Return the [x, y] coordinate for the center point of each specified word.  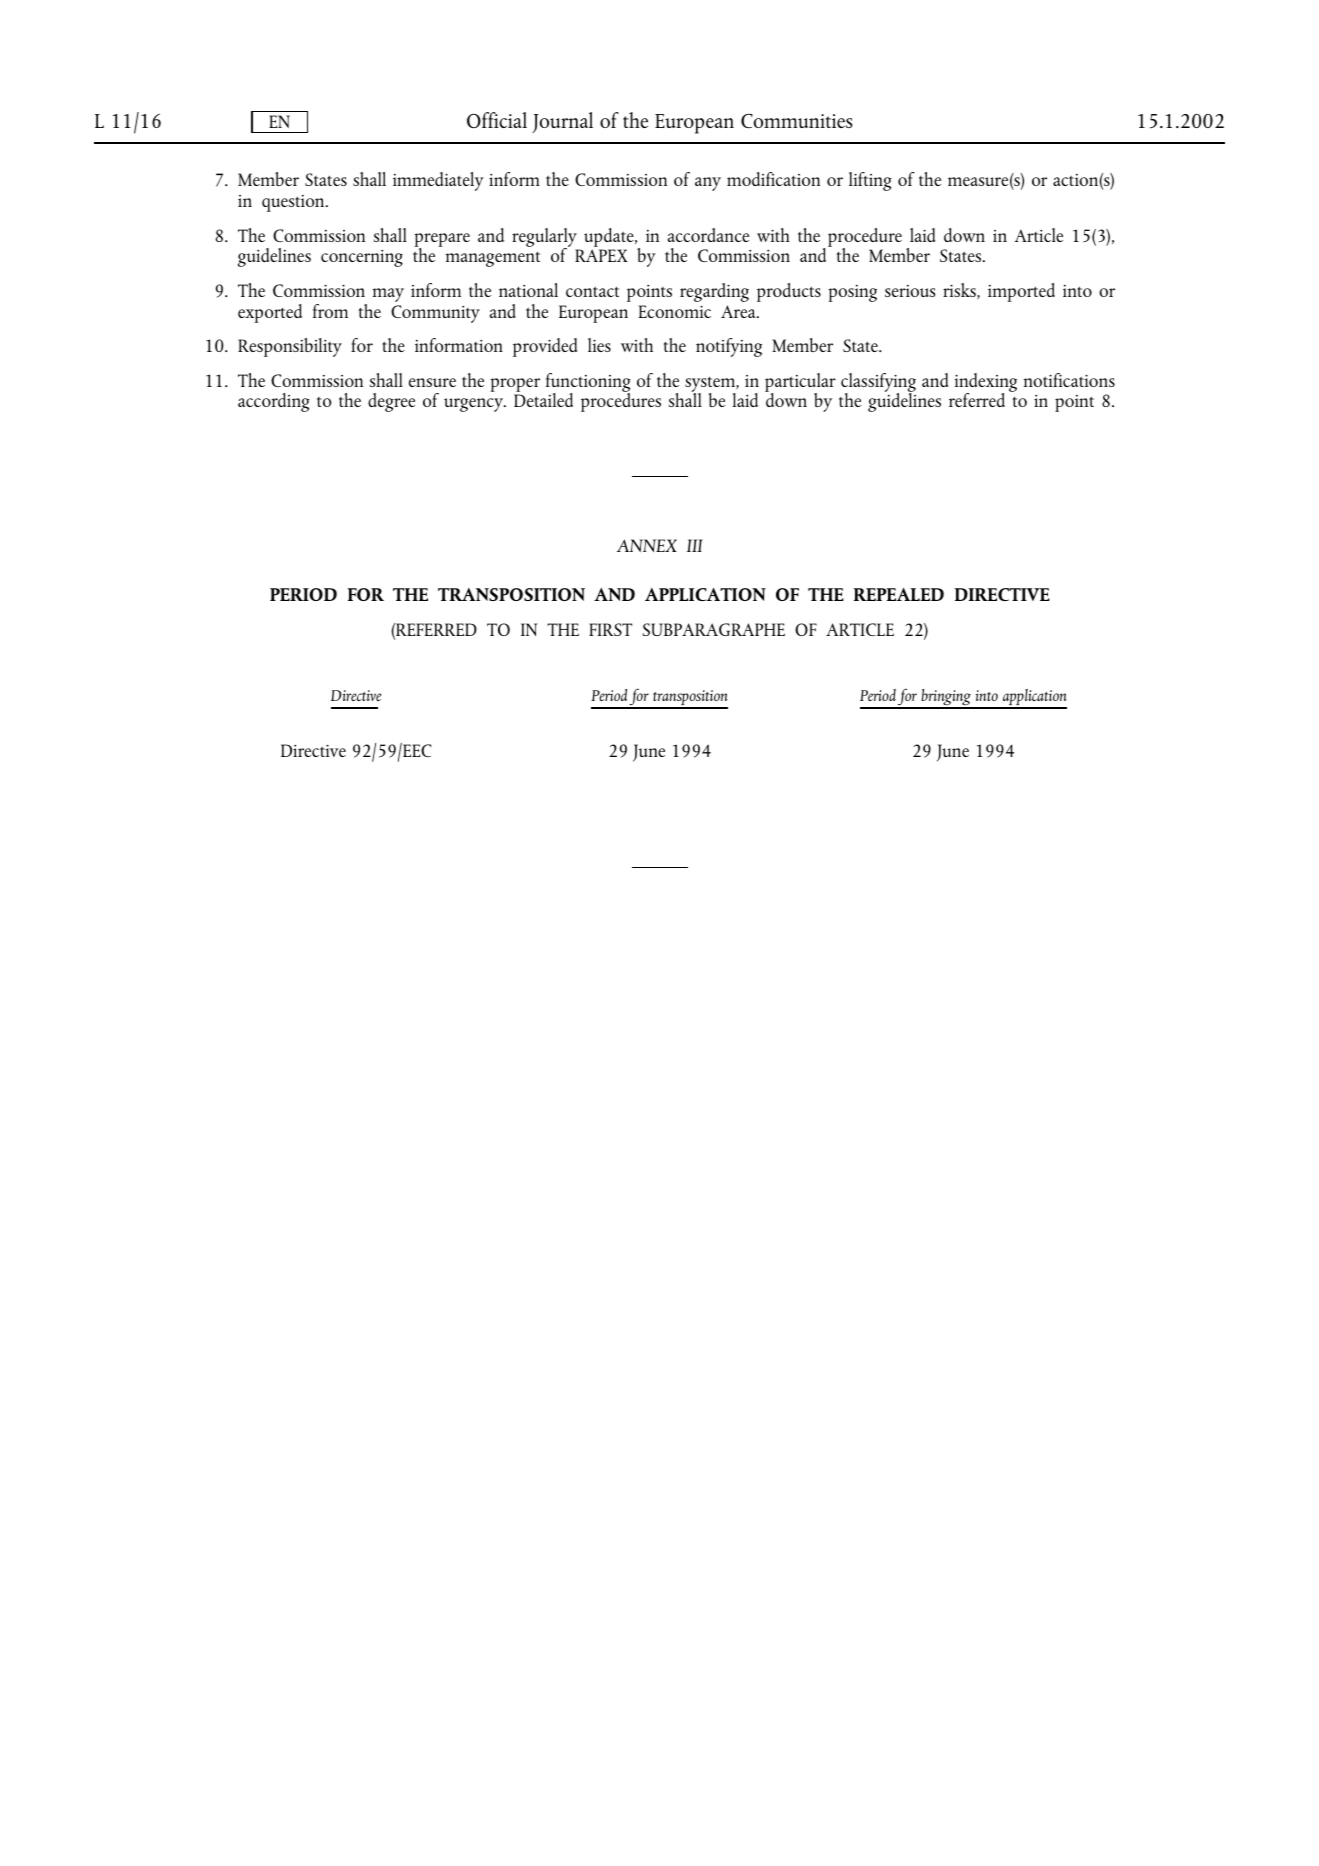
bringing [946, 698]
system [711, 386]
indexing [986, 383]
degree [391, 402]
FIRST [610, 629]
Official [497, 120]
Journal [562, 122]
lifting [870, 181]
